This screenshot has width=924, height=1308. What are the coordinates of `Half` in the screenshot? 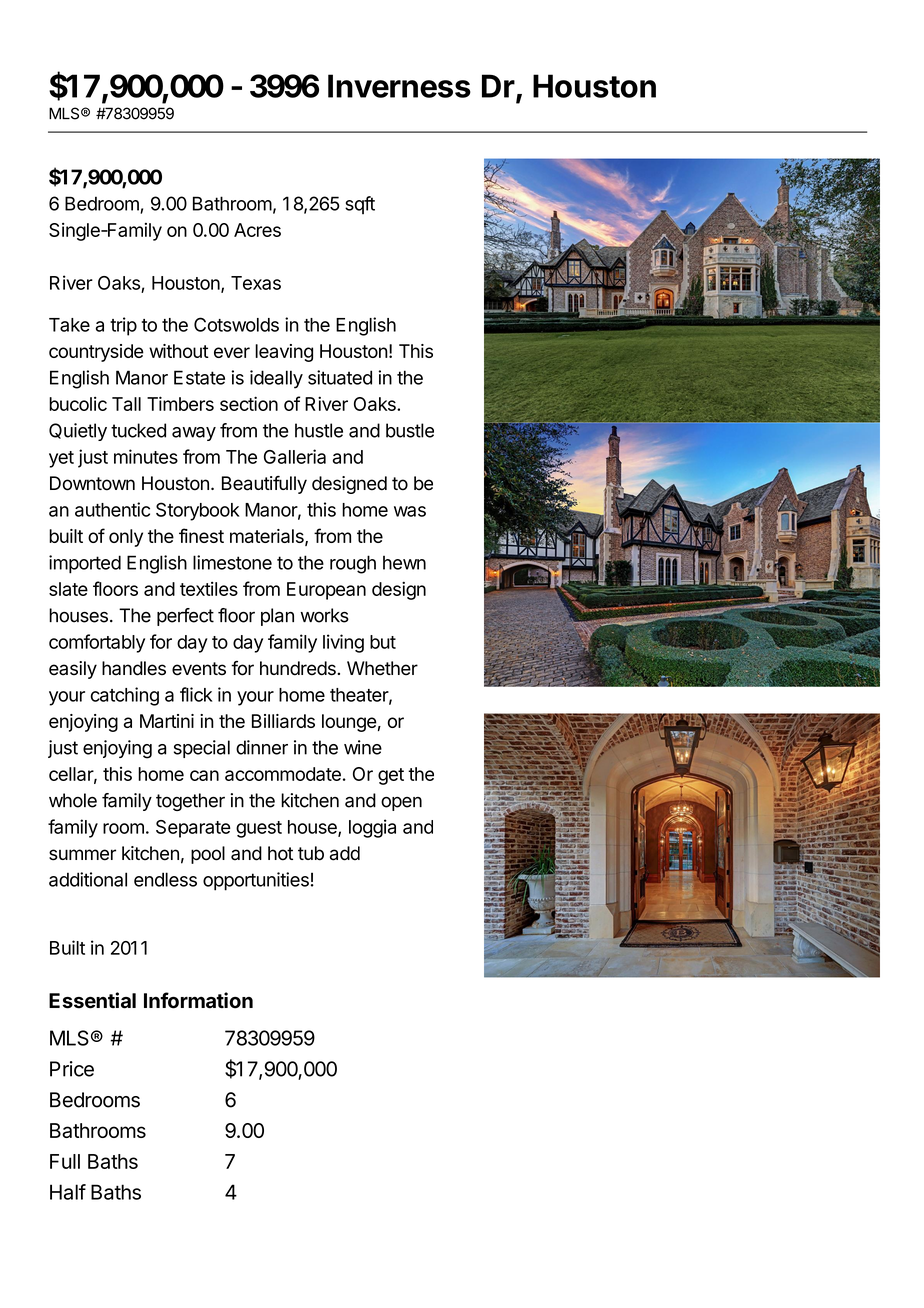 It's located at (68, 1192).
